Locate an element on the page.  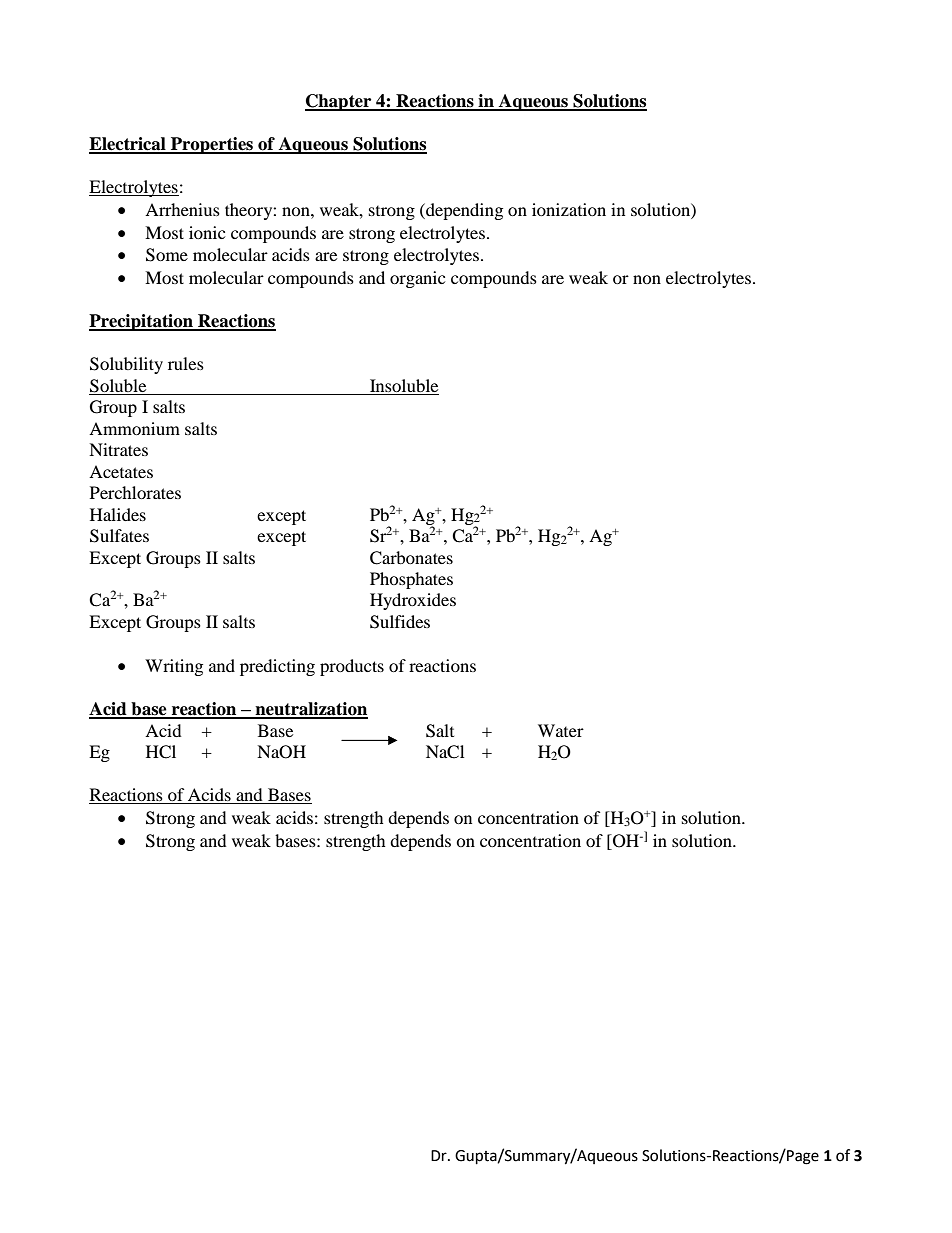
Properties is located at coordinates (212, 145).
